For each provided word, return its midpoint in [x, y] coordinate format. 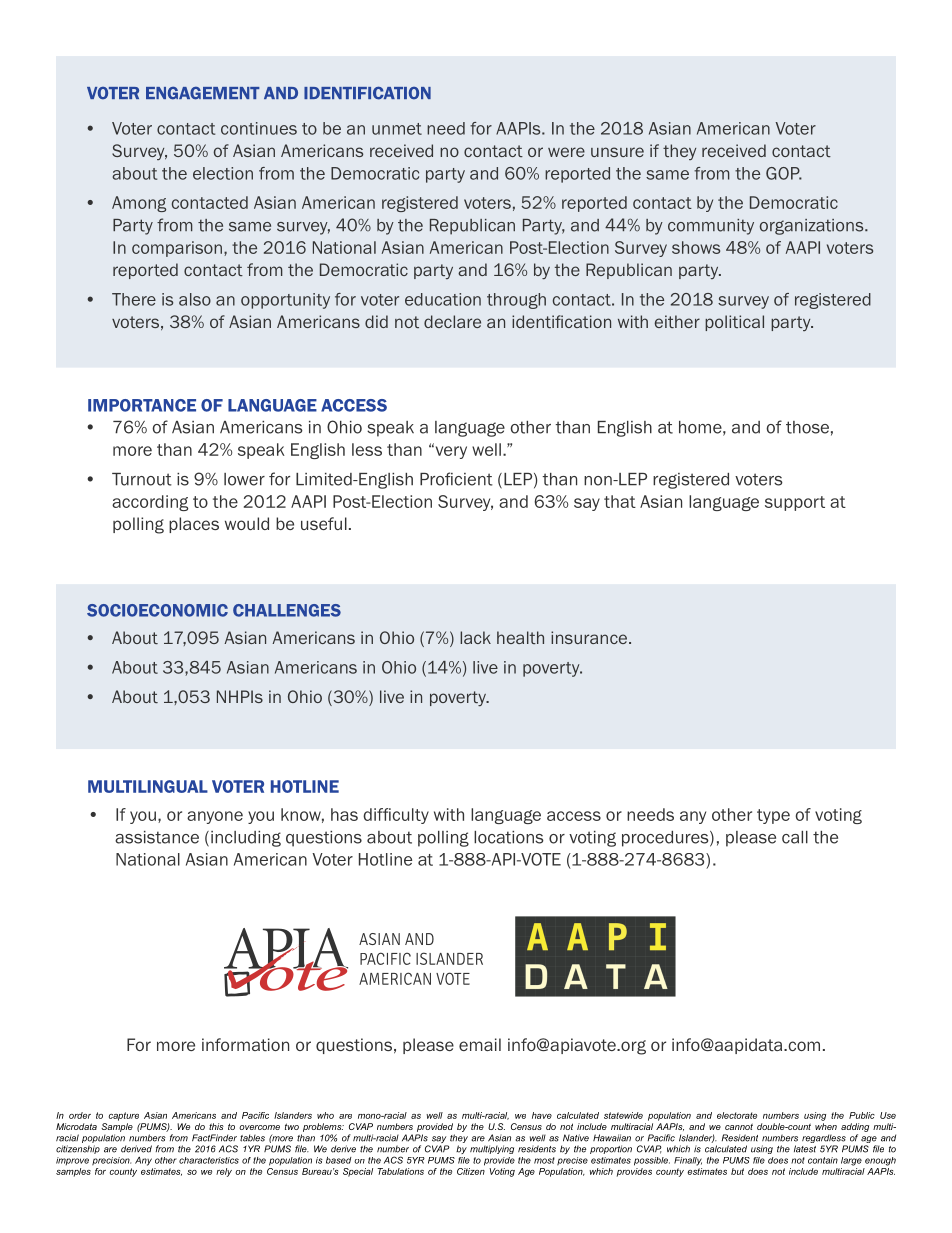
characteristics [209, 1160]
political [734, 323]
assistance [157, 837]
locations [509, 837]
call [795, 837]
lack [475, 637]
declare [452, 321]
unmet [397, 129]
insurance [590, 637]
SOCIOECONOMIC [157, 610]
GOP [784, 173]
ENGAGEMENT [203, 93]
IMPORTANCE [142, 405]
